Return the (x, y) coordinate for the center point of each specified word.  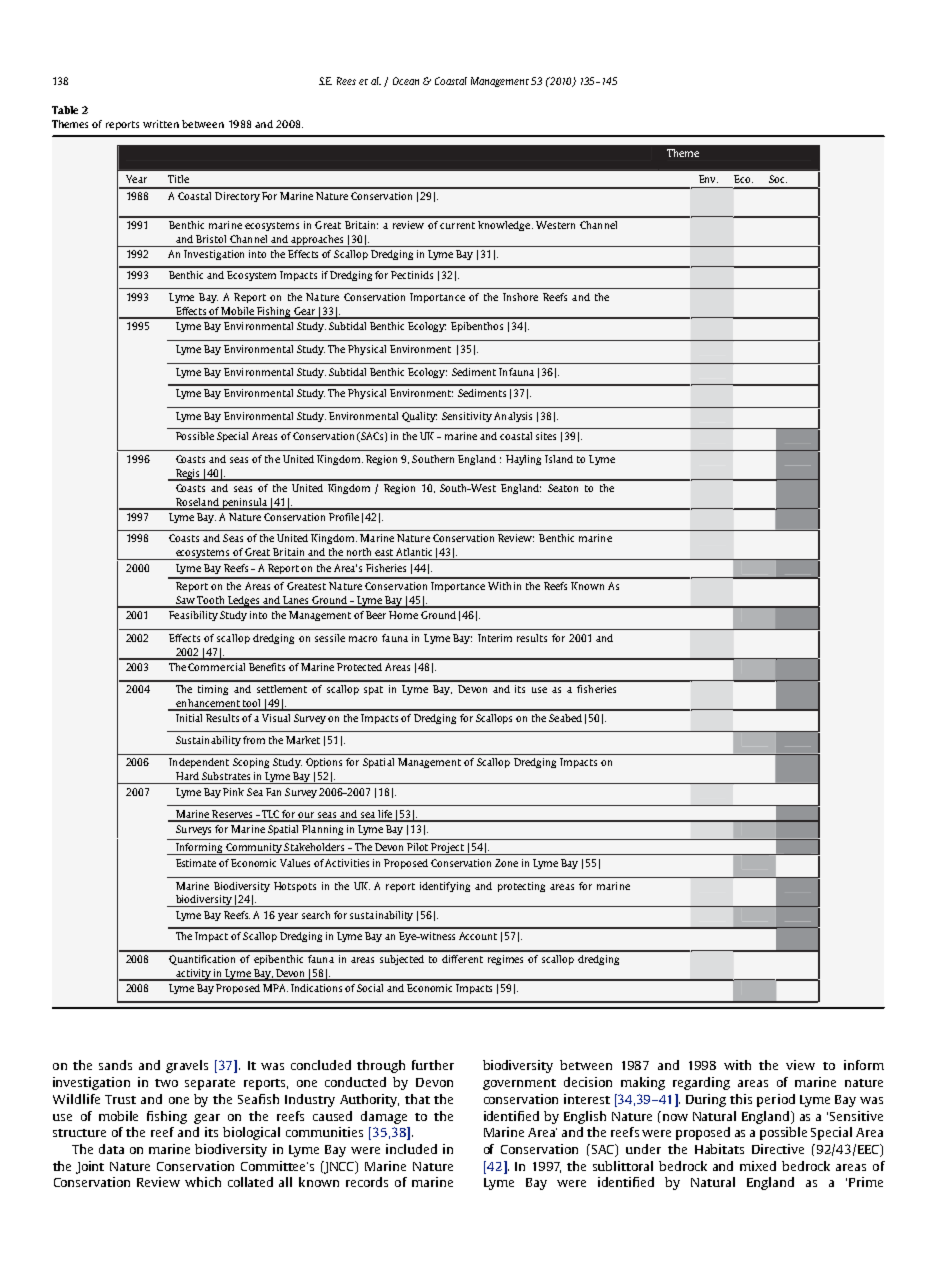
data (111, 1149)
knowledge (505, 226)
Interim (495, 638)
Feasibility (193, 616)
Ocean (406, 81)
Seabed (565, 718)
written (161, 124)
